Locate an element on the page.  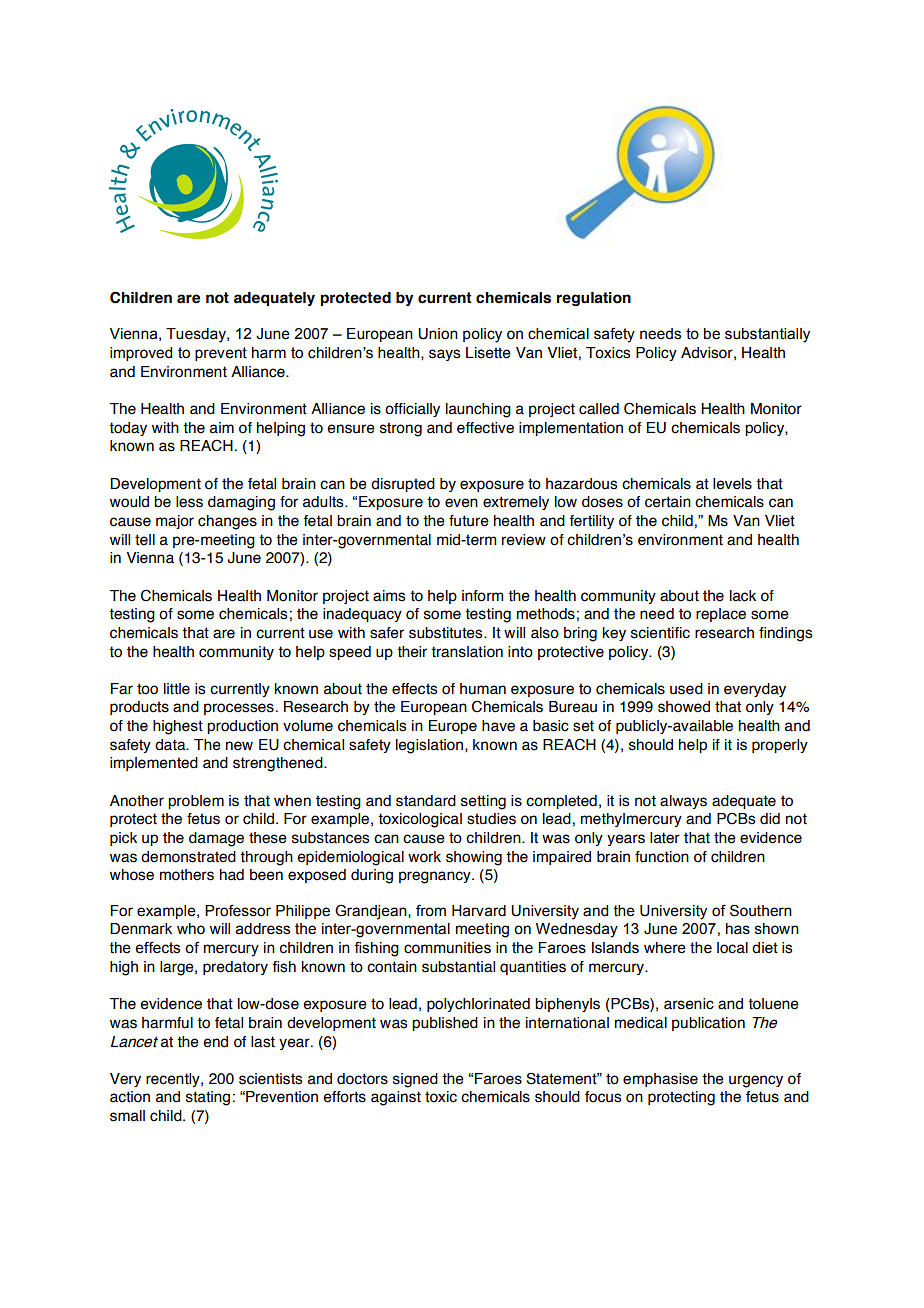
signed is located at coordinates (415, 1080).
